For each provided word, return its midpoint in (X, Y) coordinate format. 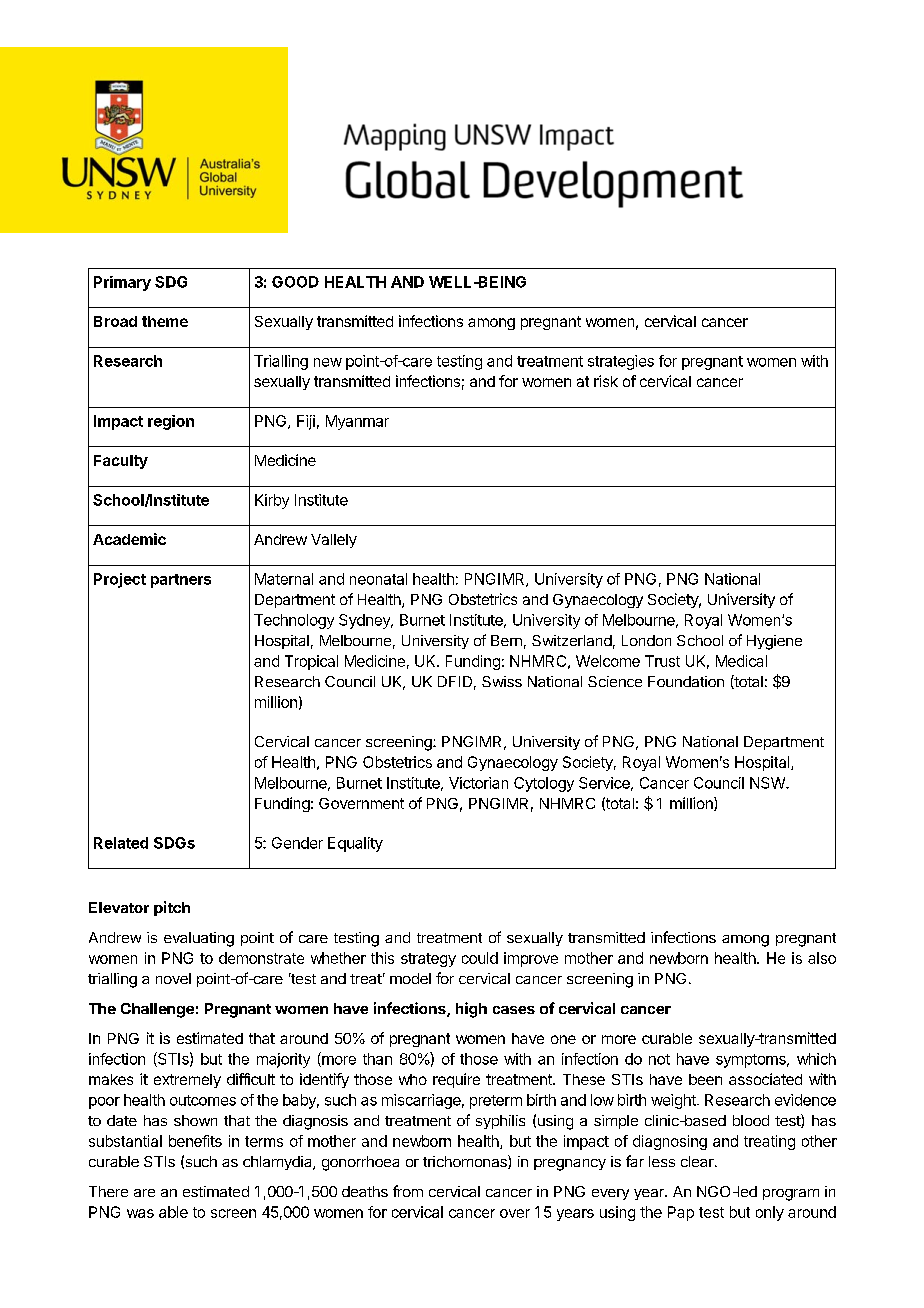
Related (121, 843)
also (822, 958)
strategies (621, 362)
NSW (768, 783)
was (140, 1213)
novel (173, 978)
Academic (129, 539)
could (480, 958)
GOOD (295, 282)
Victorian (478, 783)
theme (165, 321)
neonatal (378, 579)
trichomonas (466, 1162)
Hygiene (774, 642)
